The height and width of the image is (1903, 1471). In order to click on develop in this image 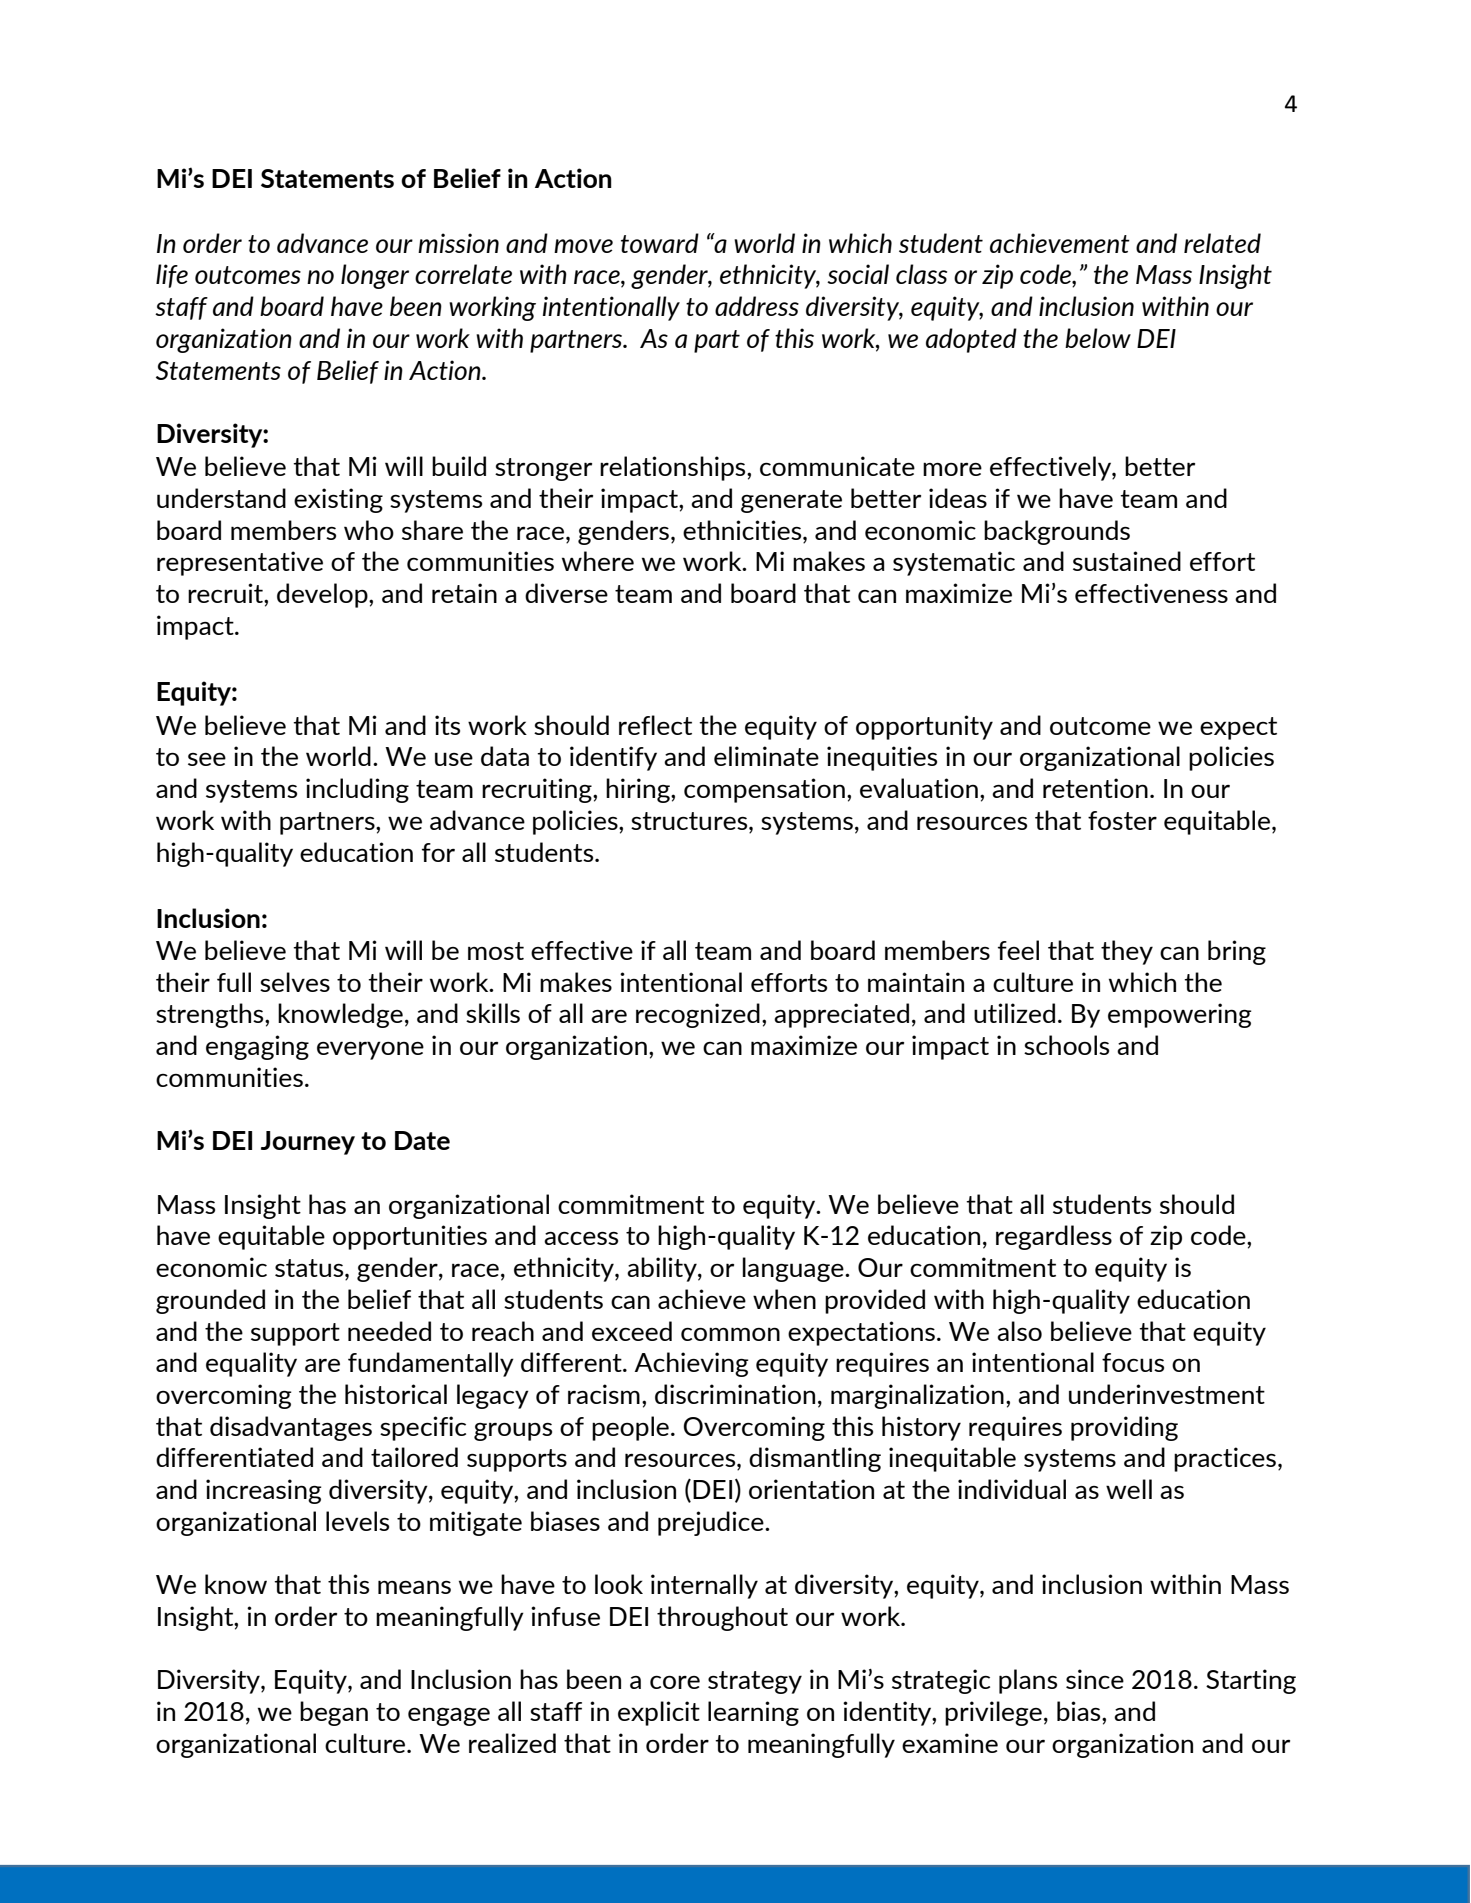, I will do `click(323, 595)`.
